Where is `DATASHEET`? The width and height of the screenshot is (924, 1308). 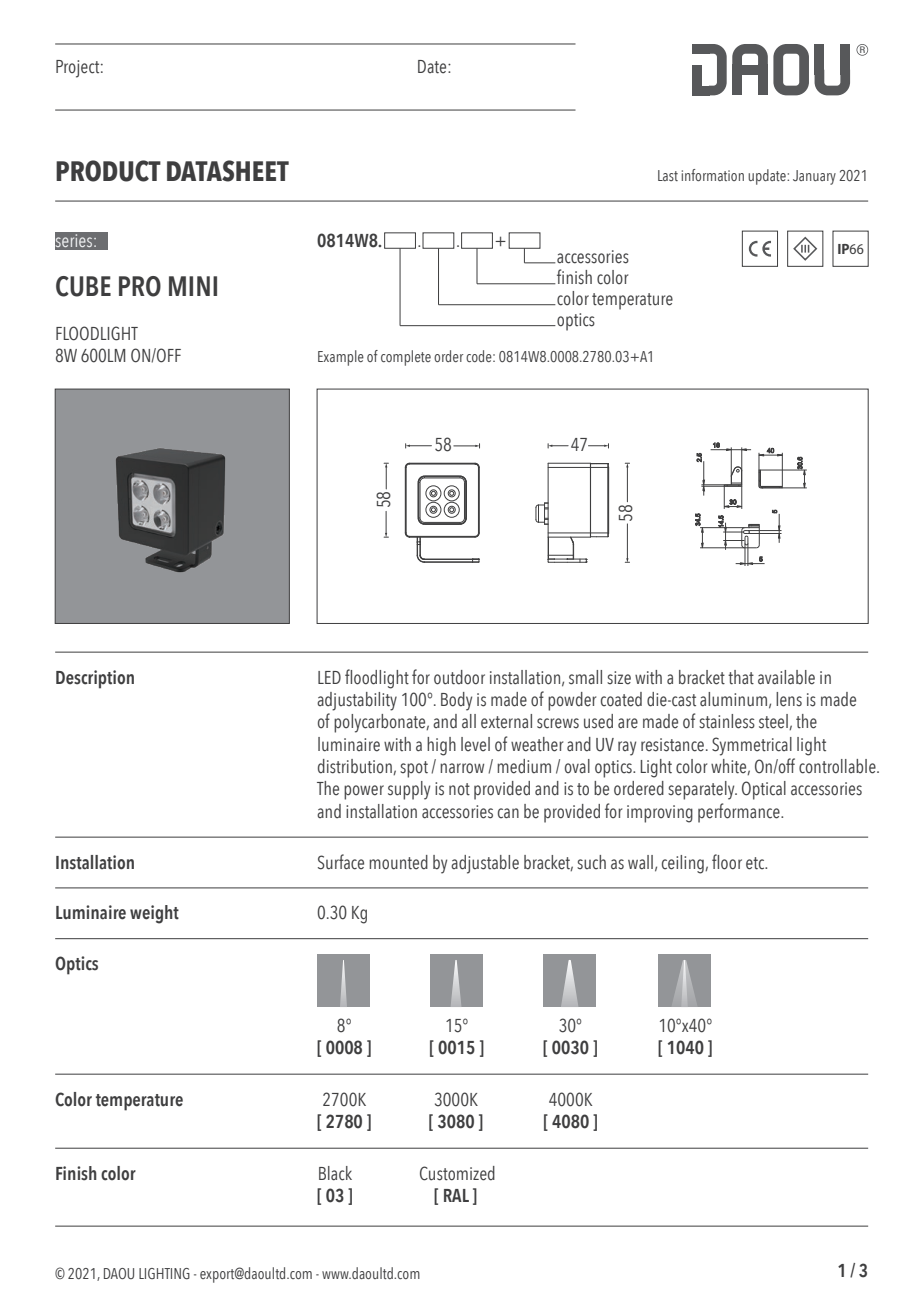 DATASHEET is located at coordinates (228, 171).
